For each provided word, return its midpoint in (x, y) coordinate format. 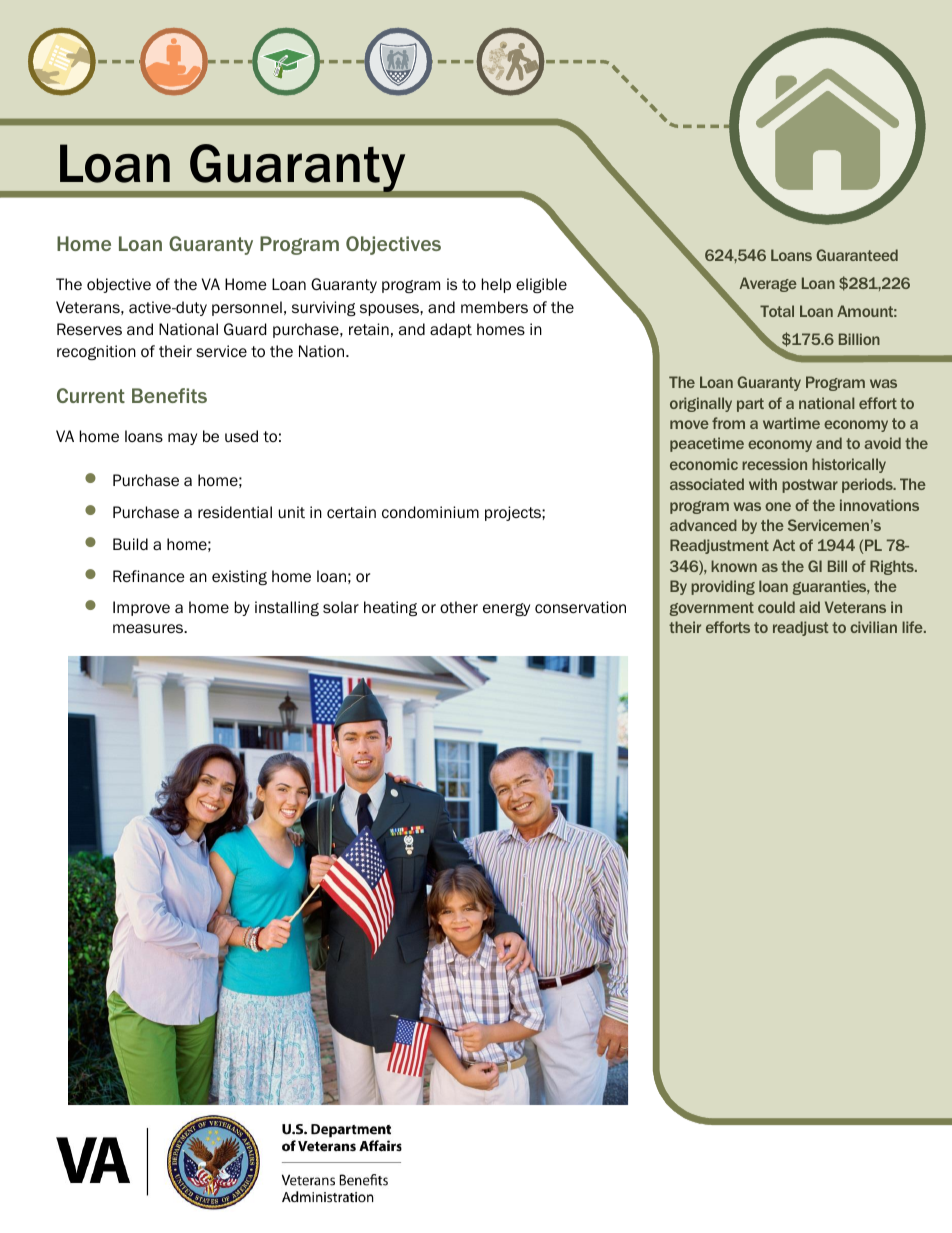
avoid (882, 443)
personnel (247, 308)
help (496, 285)
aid (809, 607)
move (689, 424)
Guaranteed (857, 255)
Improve (141, 608)
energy (506, 609)
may (182, 439)
